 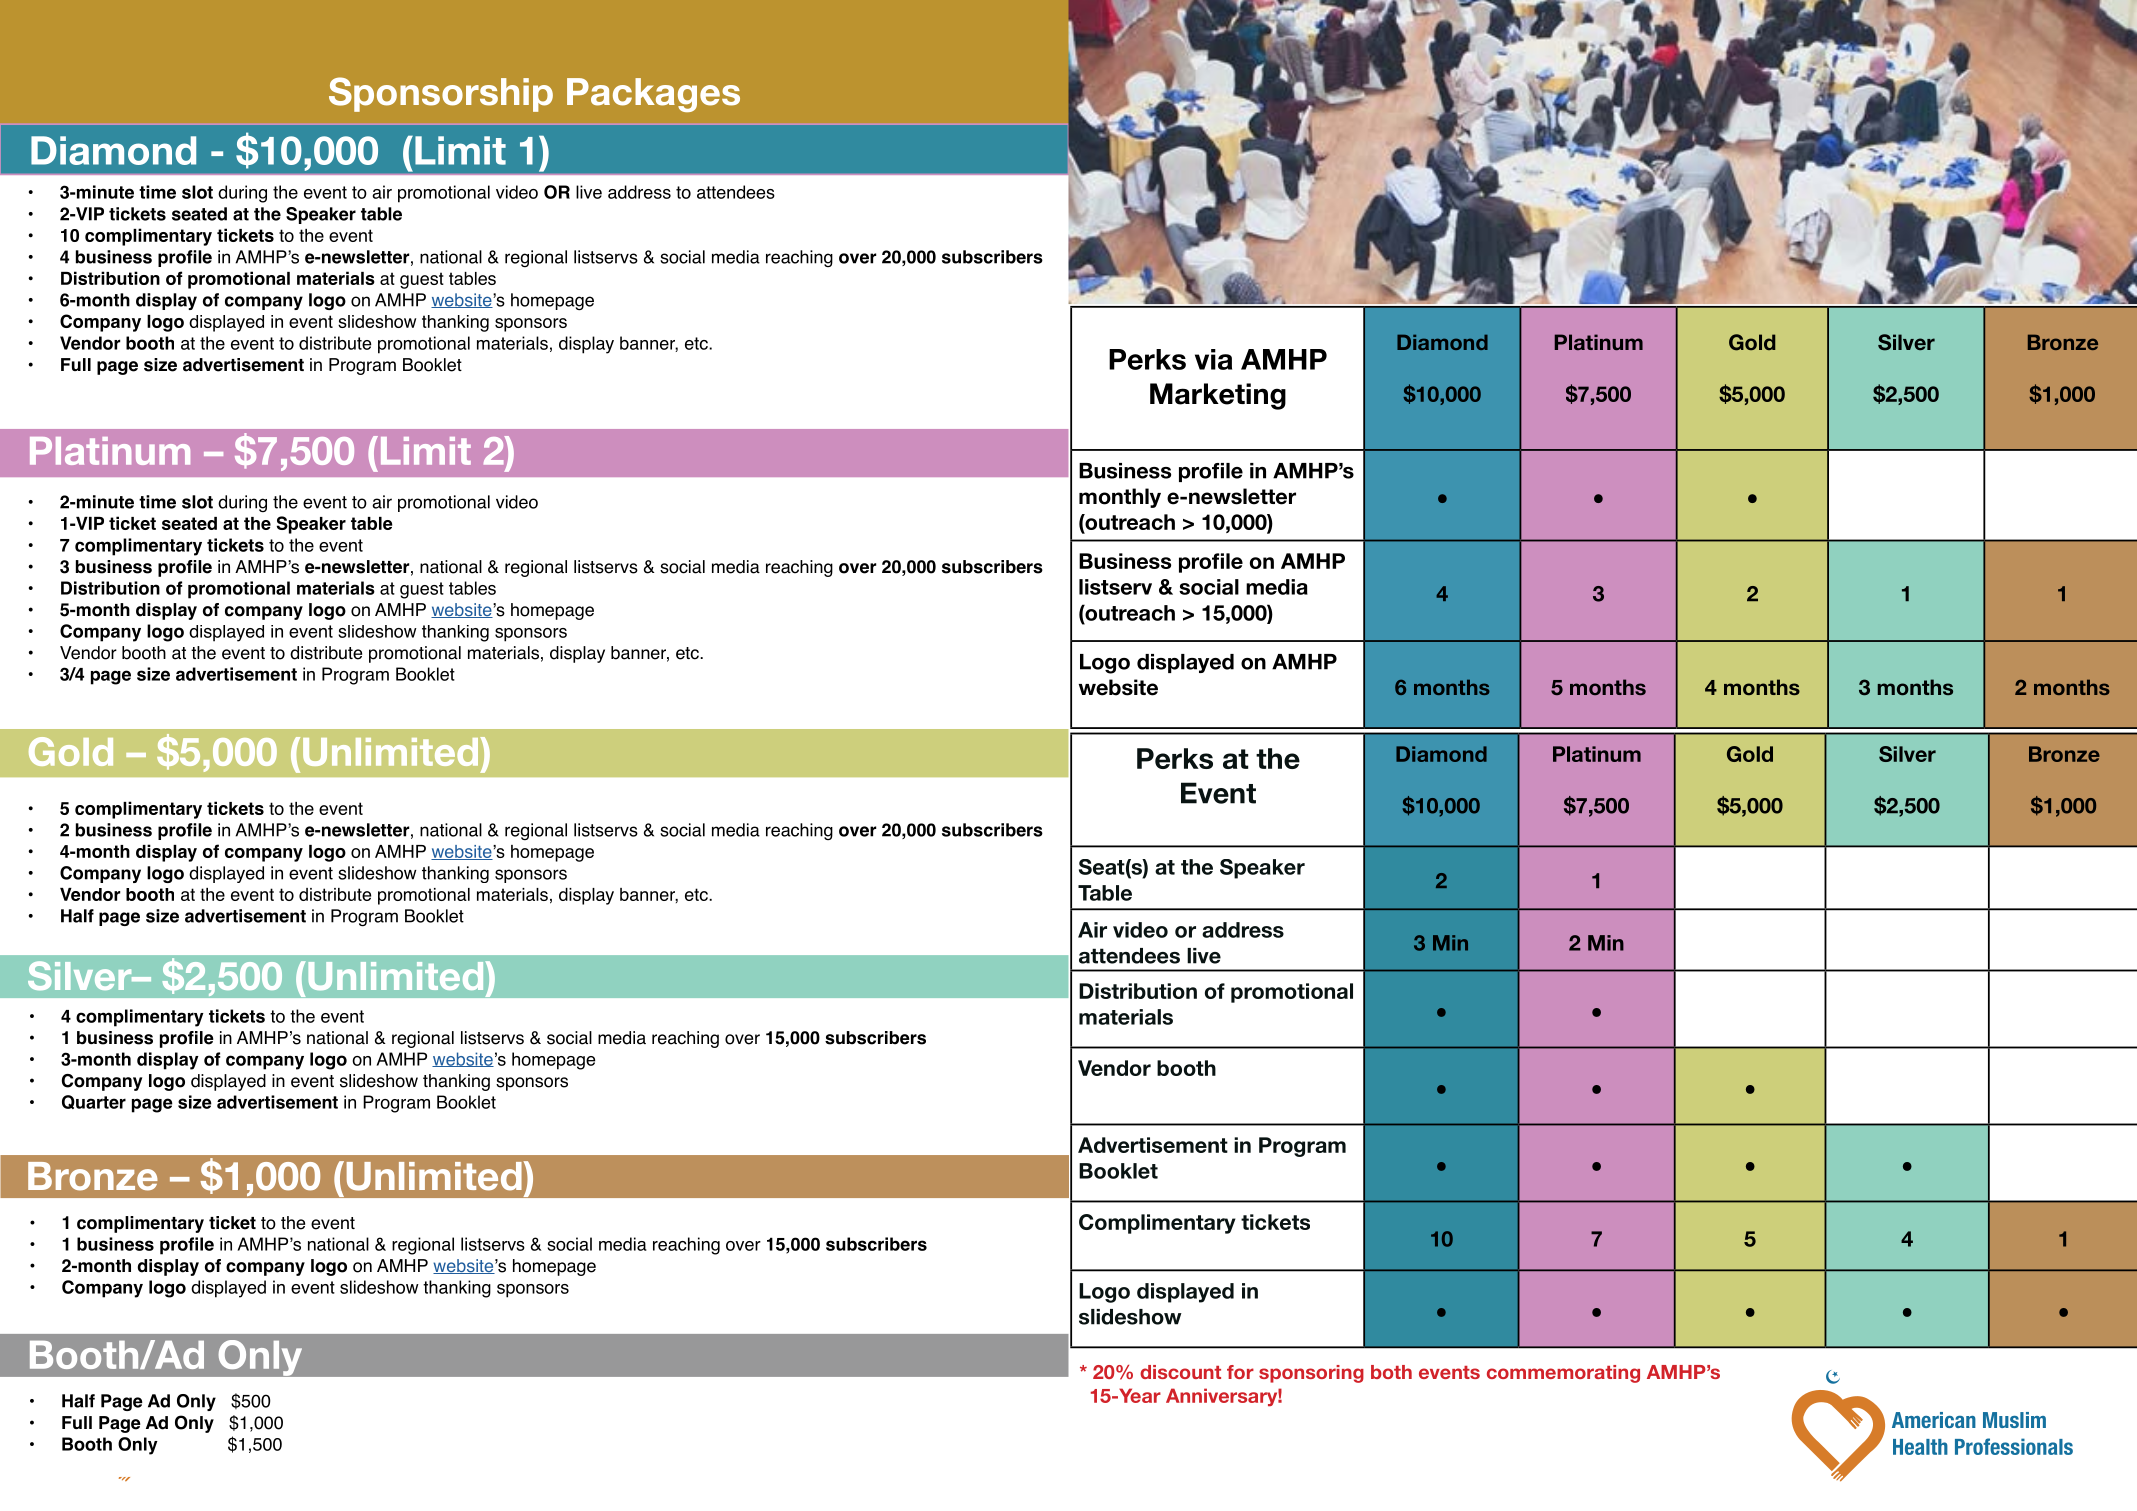 What do you see at coordinates (94, 1102) in the screenshot?
I see `Quarter` at bounding box center [94, 1102].
